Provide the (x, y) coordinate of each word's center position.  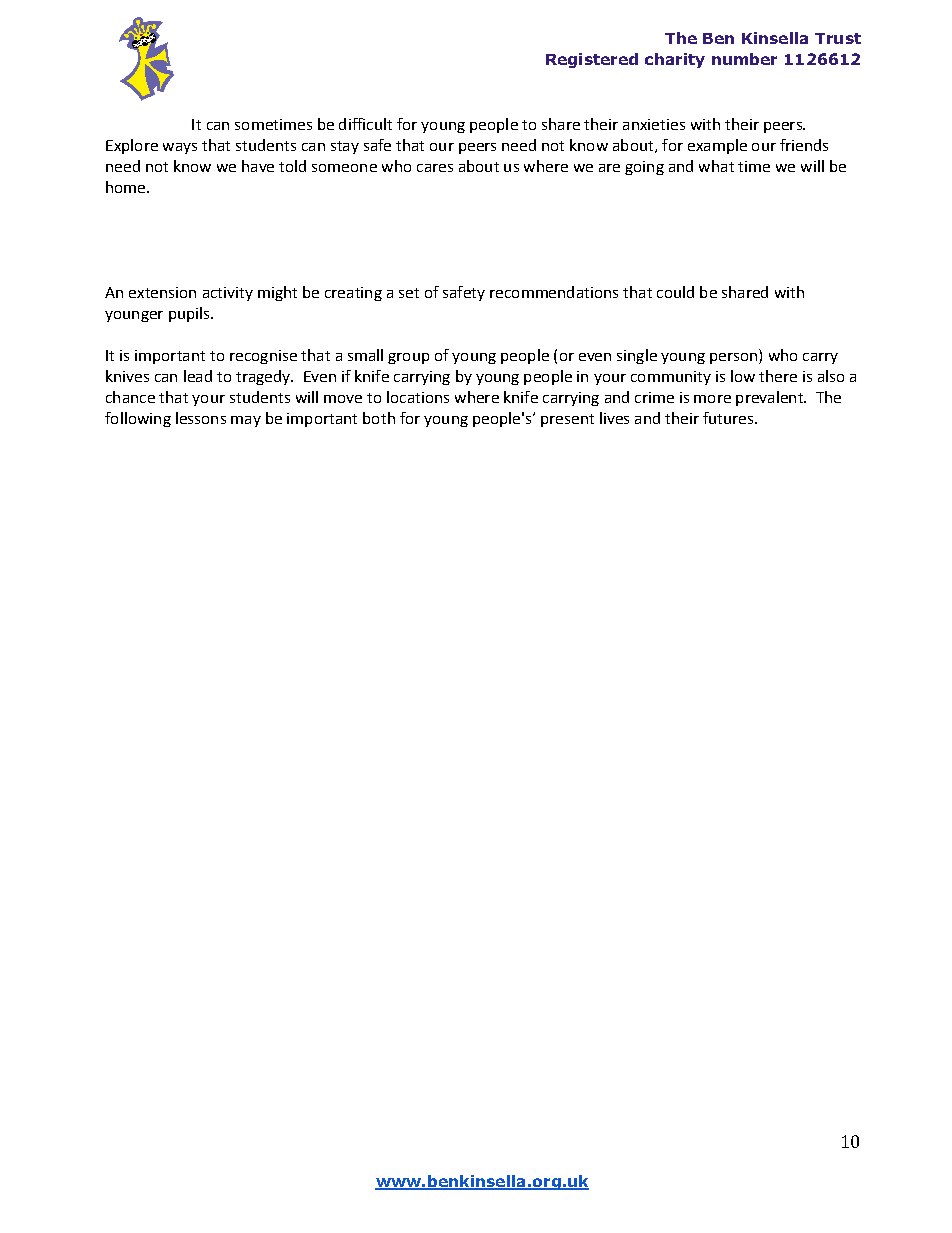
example (717, 146)
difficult (365, 124)
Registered (592, 60)
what (716, 166)
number (744, 59)
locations (418, 397)
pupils (190, 314)
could (675, 292)
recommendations (554, 292)
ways (180, 148)
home (127, 187)
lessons (201, 418)
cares (435, 168)
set (409, 293)
